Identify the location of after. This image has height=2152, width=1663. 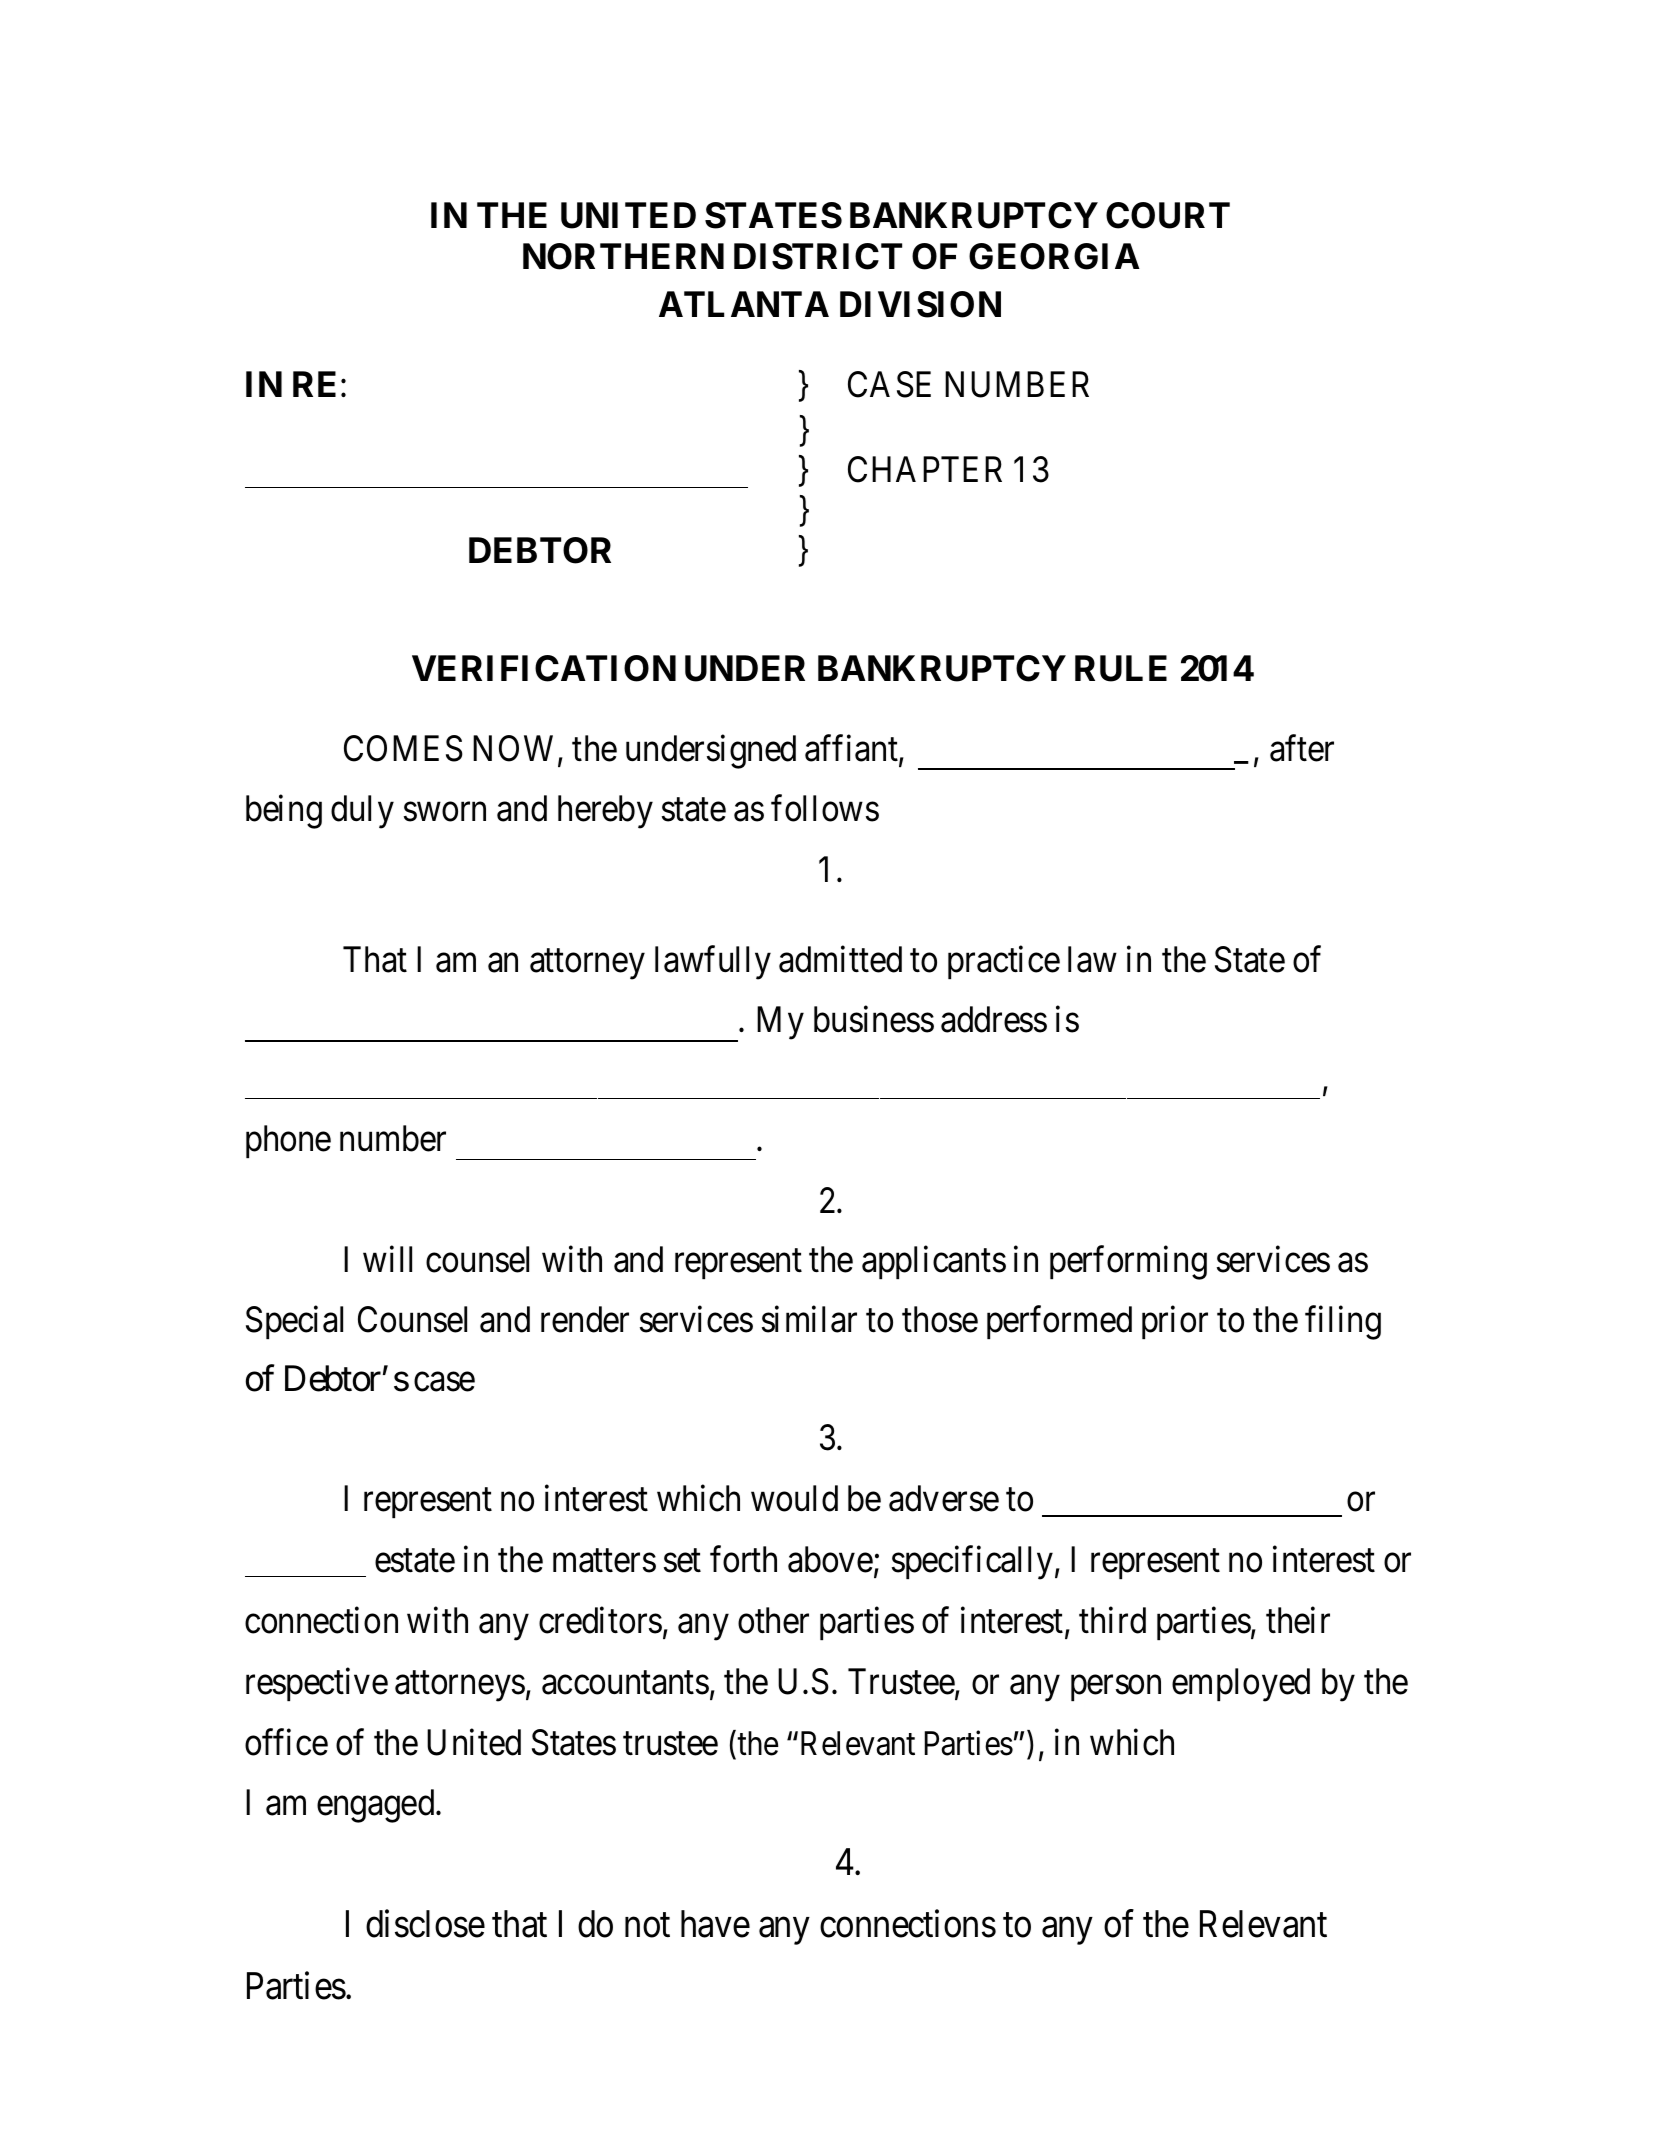
(1302, 748).
